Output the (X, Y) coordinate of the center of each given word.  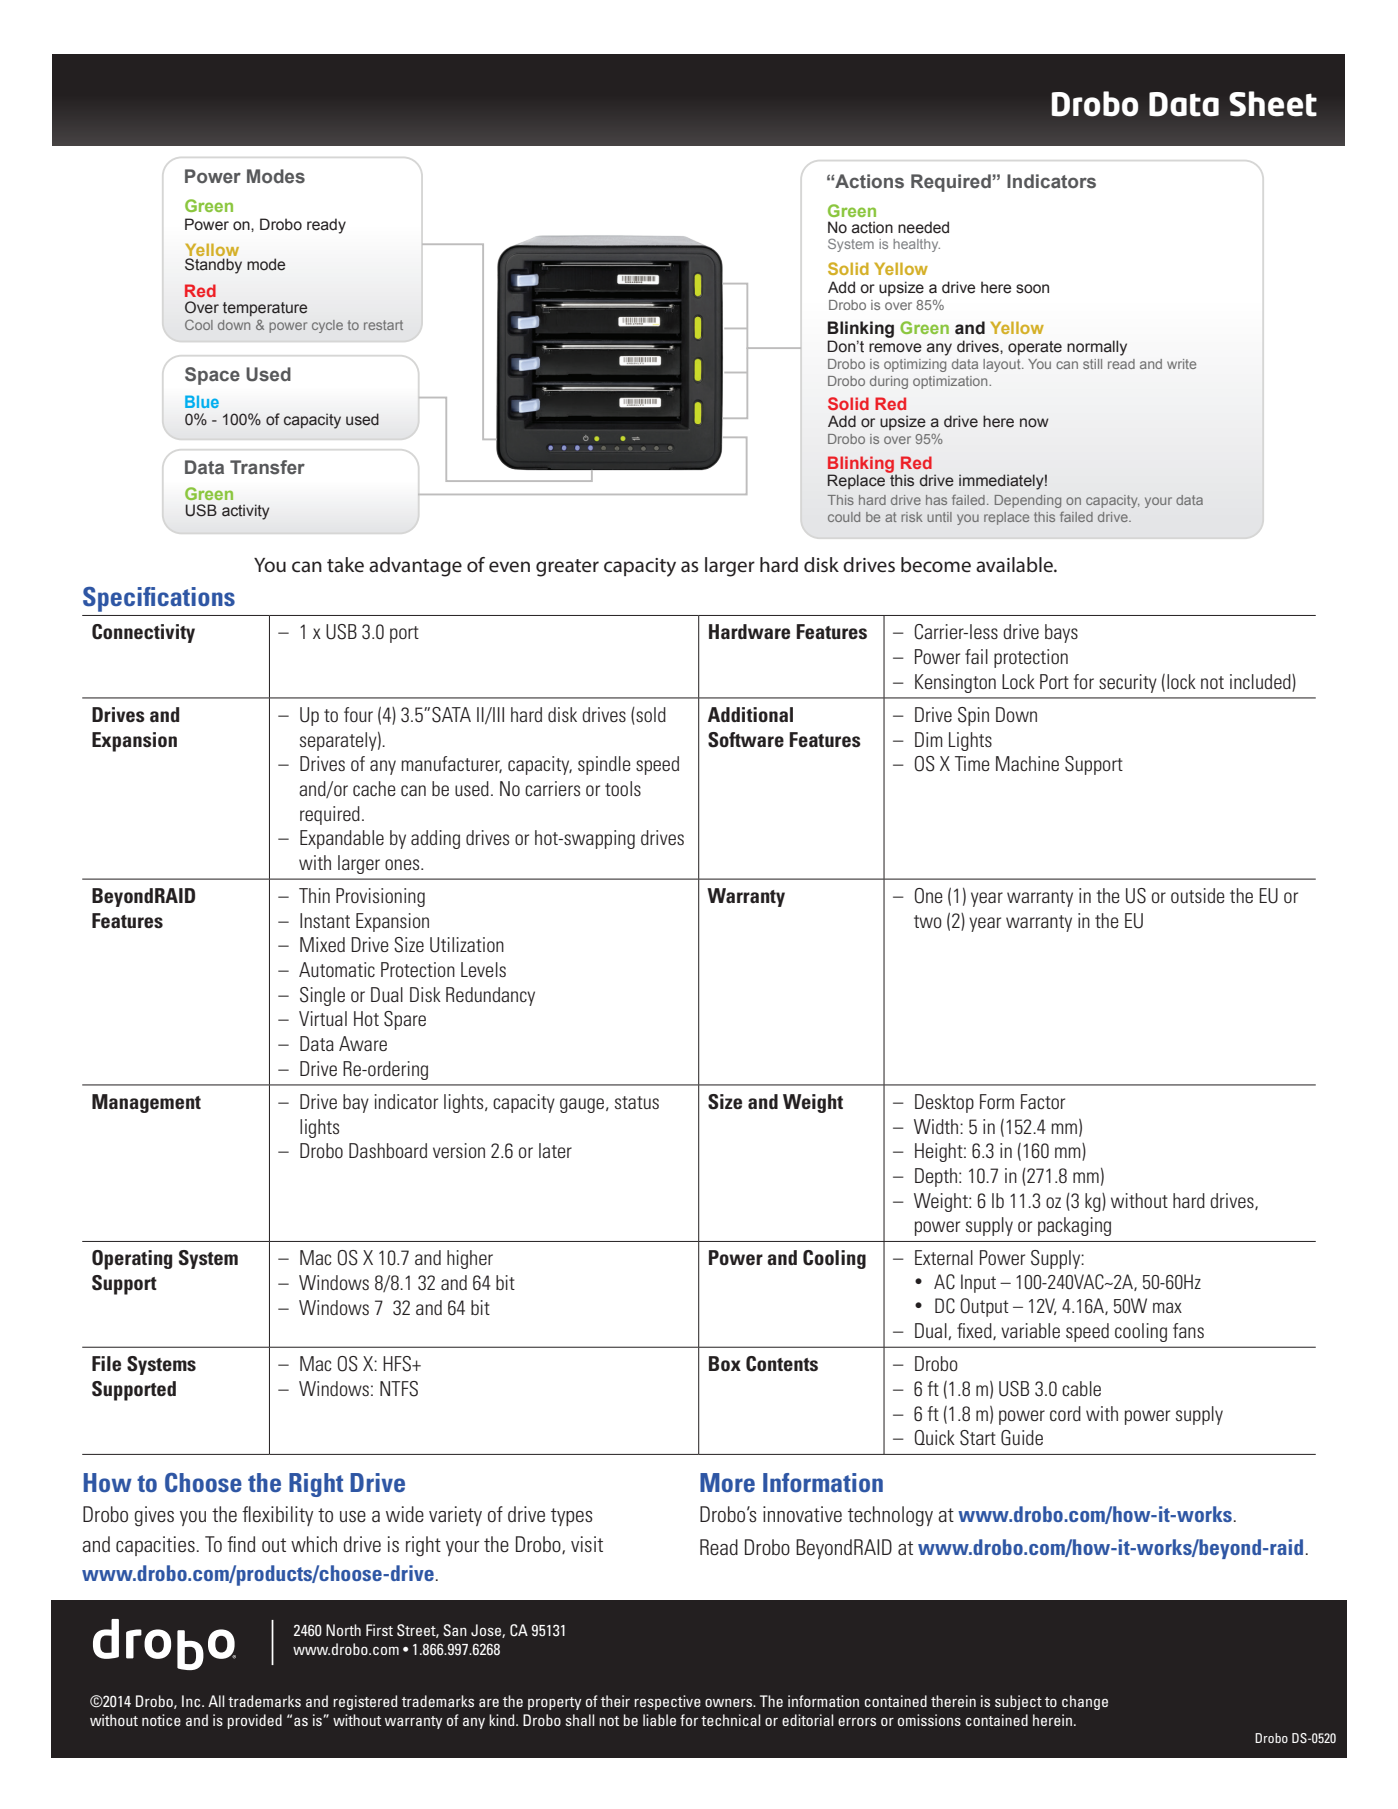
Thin (314, 895)
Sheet (1273, 104)
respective (667, 1702)
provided (255, 1721)
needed (923, 227)
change (1085, 1702)
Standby (213, 266)
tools (623, 788)
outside (1198, 895)
